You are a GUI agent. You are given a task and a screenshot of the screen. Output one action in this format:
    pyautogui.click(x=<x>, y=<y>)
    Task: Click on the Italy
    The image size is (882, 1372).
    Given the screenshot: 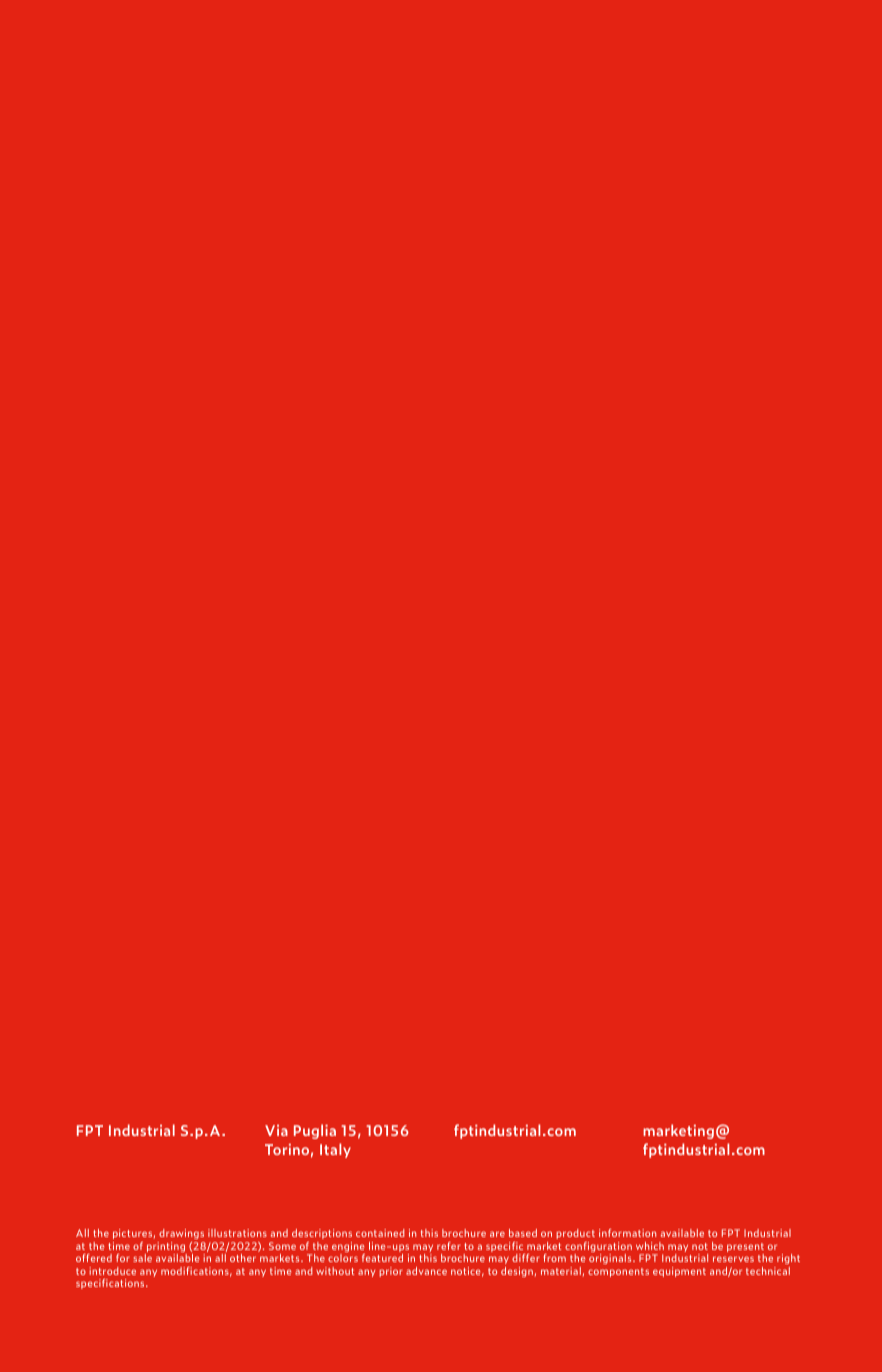 What is the action you would take?
    pyautogui.click(x=335, y=1150)
